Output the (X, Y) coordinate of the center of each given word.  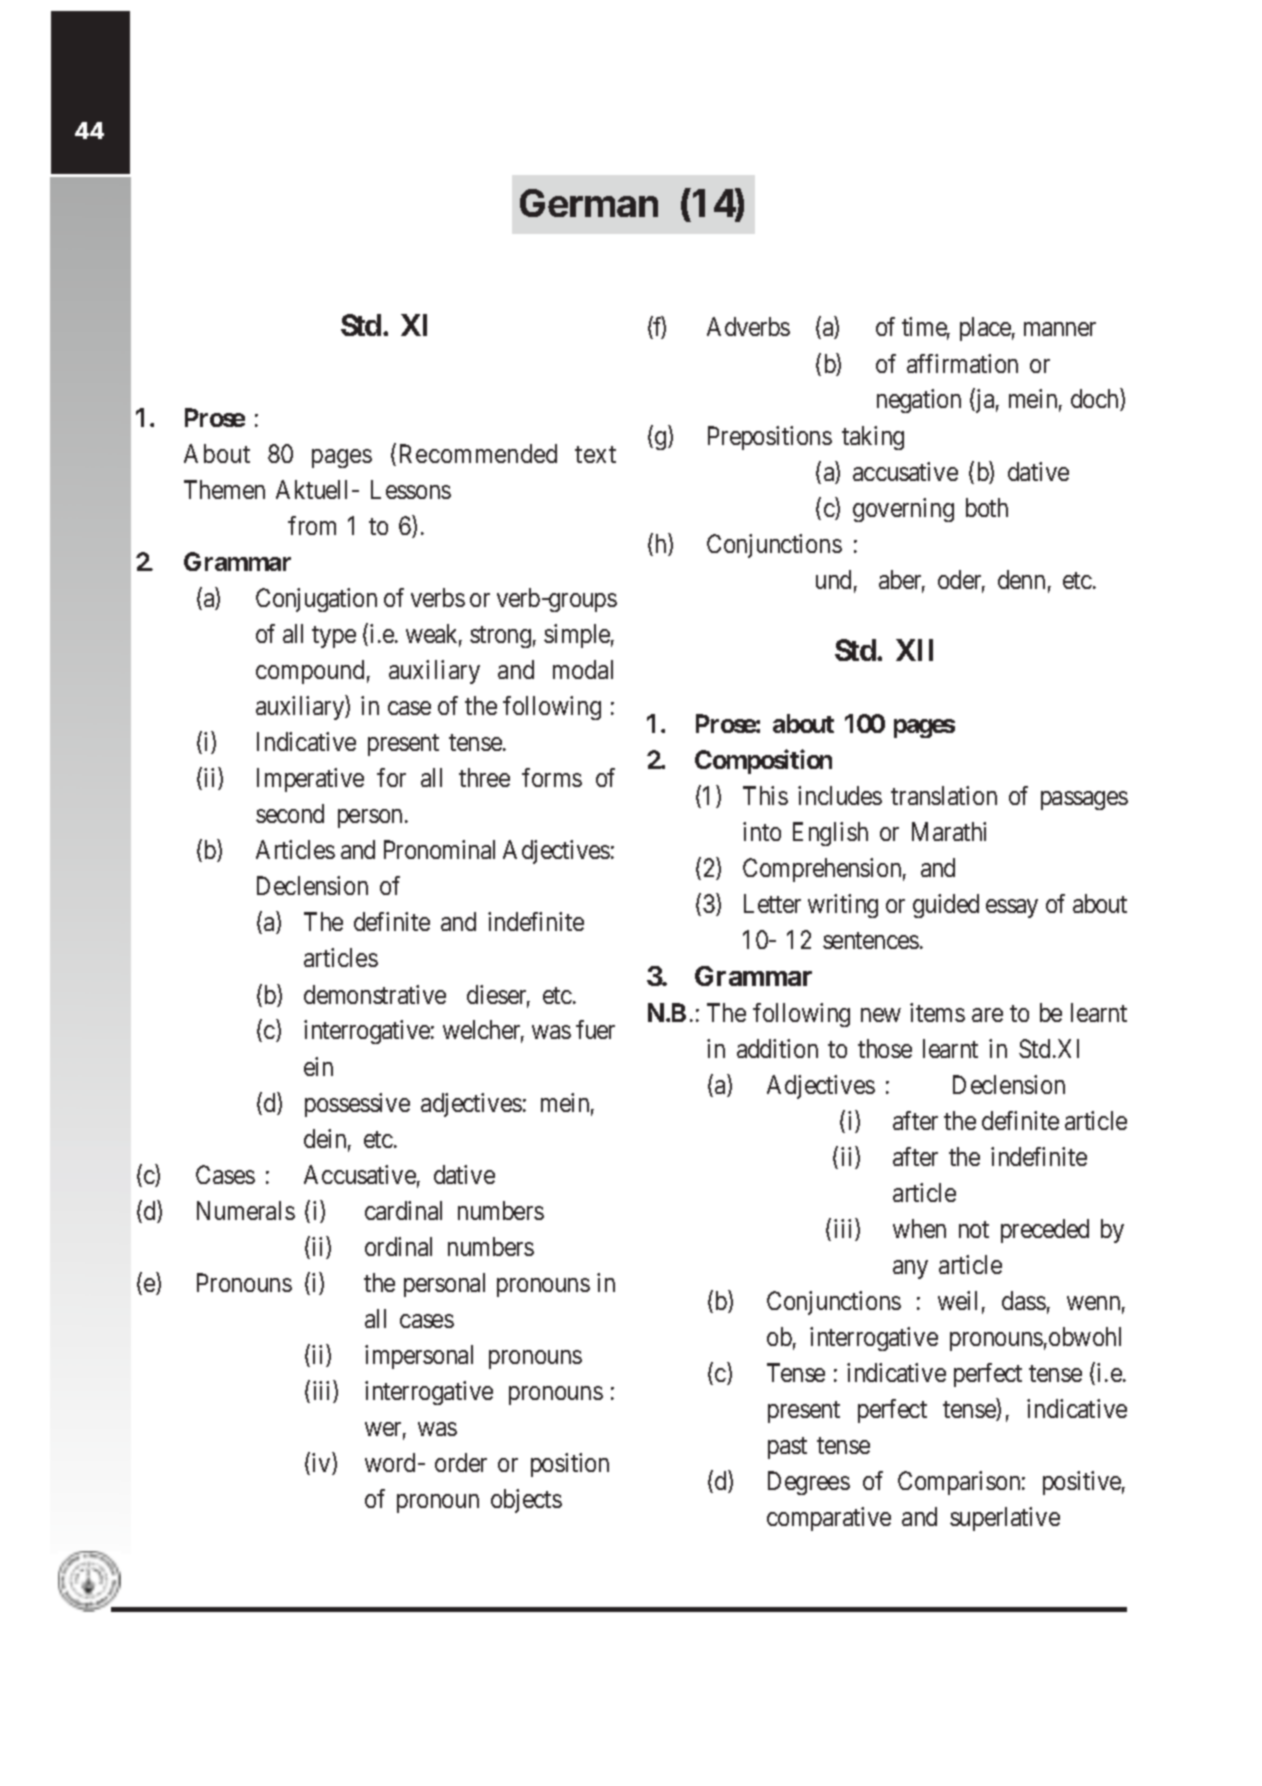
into (762, 831)
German (589, 203)
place (985, 329)
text (595, 454)
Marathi (949, 831)
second (290, 813)
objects (526, 1501)
